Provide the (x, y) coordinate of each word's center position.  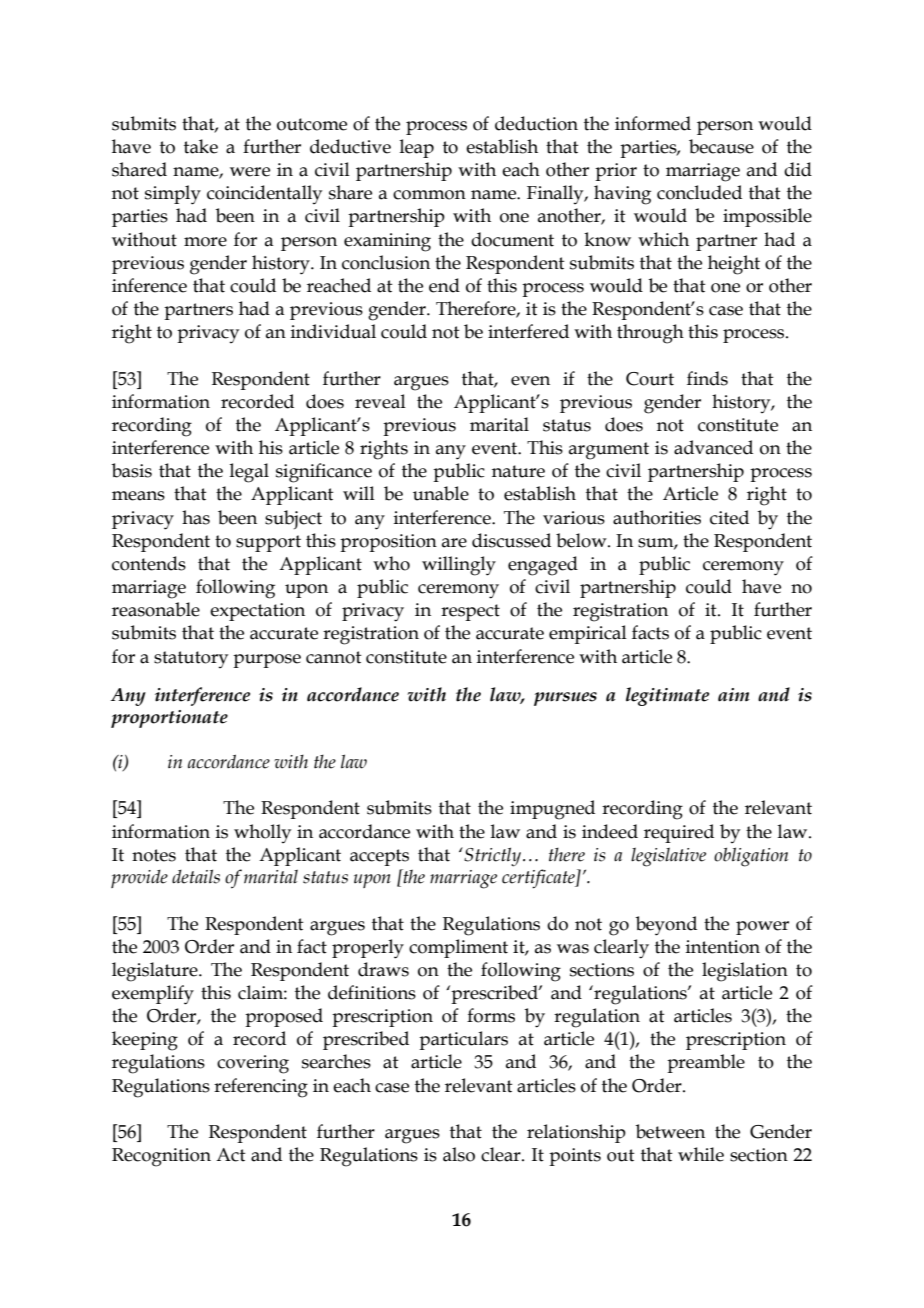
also (459, 1154)
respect (470, 612)
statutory (191, 659)
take (201, 146)
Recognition (161, 1157)
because (721, 146)
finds (707, 378)
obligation (751, 857)
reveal (380, 401)
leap (417, 148)
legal (249, 473)
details (196, 876)
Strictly (493, 857)
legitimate (667, 696)
